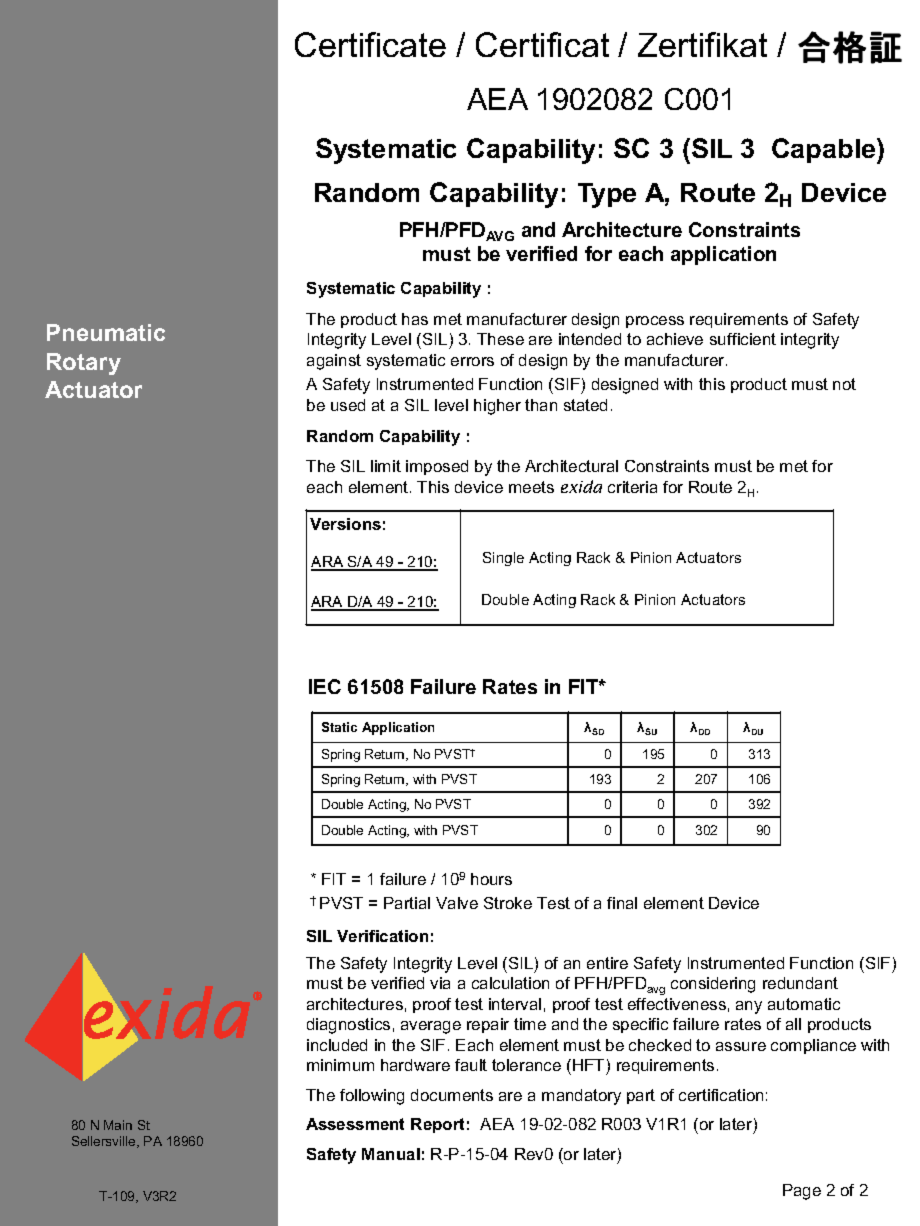 The image size is (920, 1226). I want to click on final, so click(622, 903).
